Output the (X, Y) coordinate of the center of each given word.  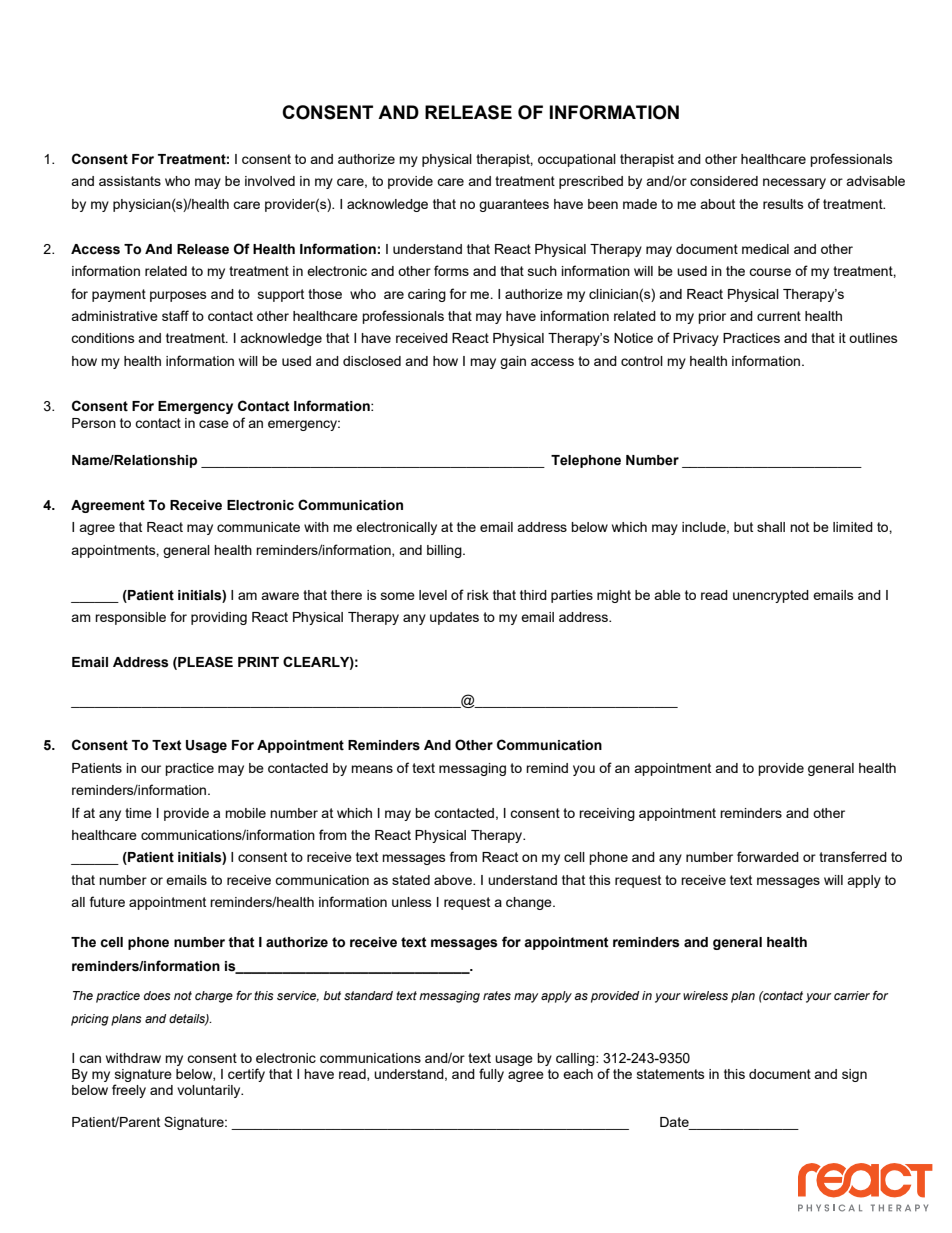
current (779, 316)
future (107, 901)
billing (445, 551)
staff (175, 315)
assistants (130, 181)
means (372, 769)
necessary (794, 183)
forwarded (768, 856)
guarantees (514, 205)
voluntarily (210, 1091)
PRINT (258, 662)
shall (771, 527)
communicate (258, 527)
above (454, 880)
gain (513, 362)
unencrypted (771, 596)
